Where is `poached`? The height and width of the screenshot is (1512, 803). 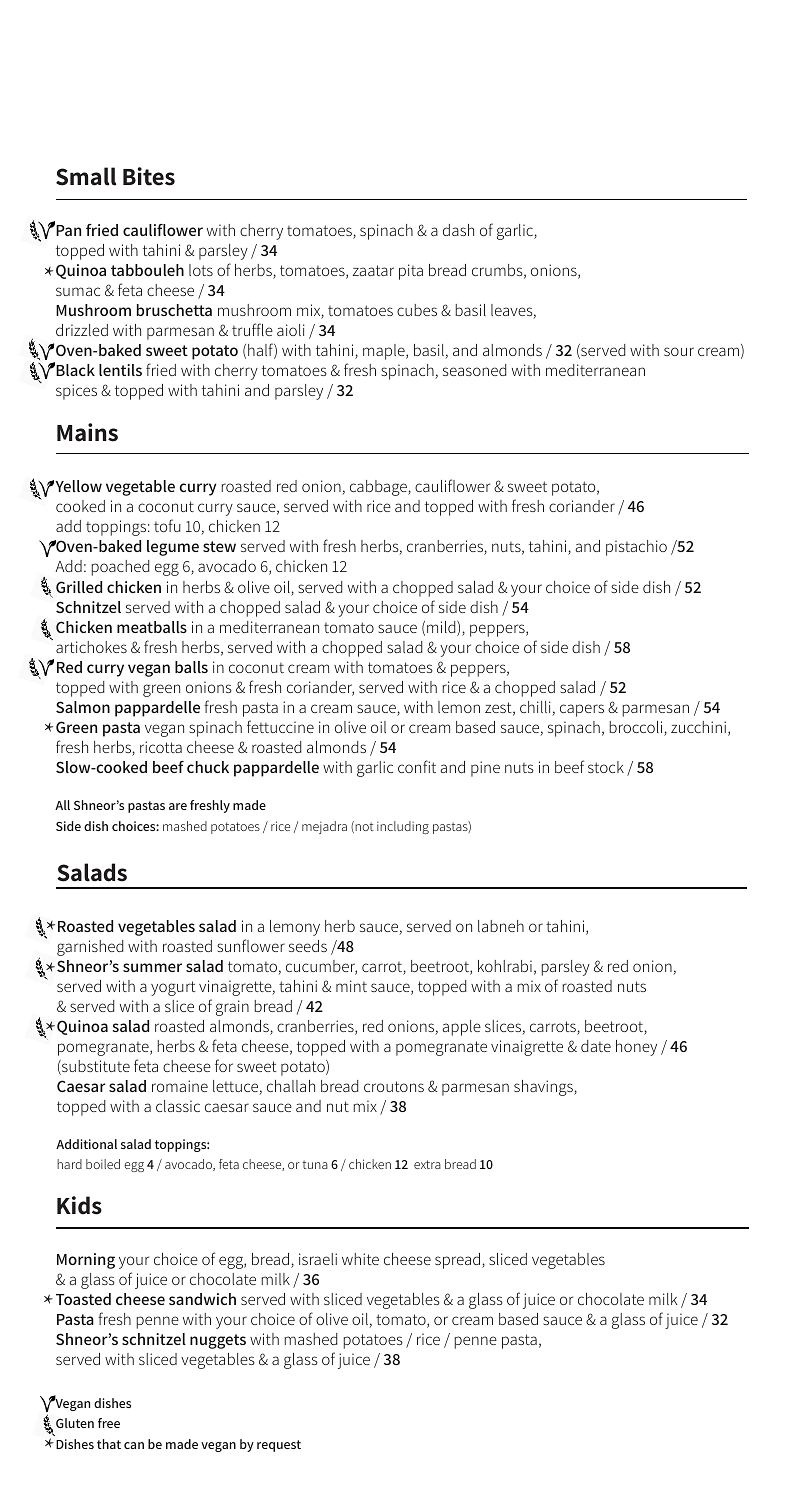
poached is located at coordinates (120, 568).
